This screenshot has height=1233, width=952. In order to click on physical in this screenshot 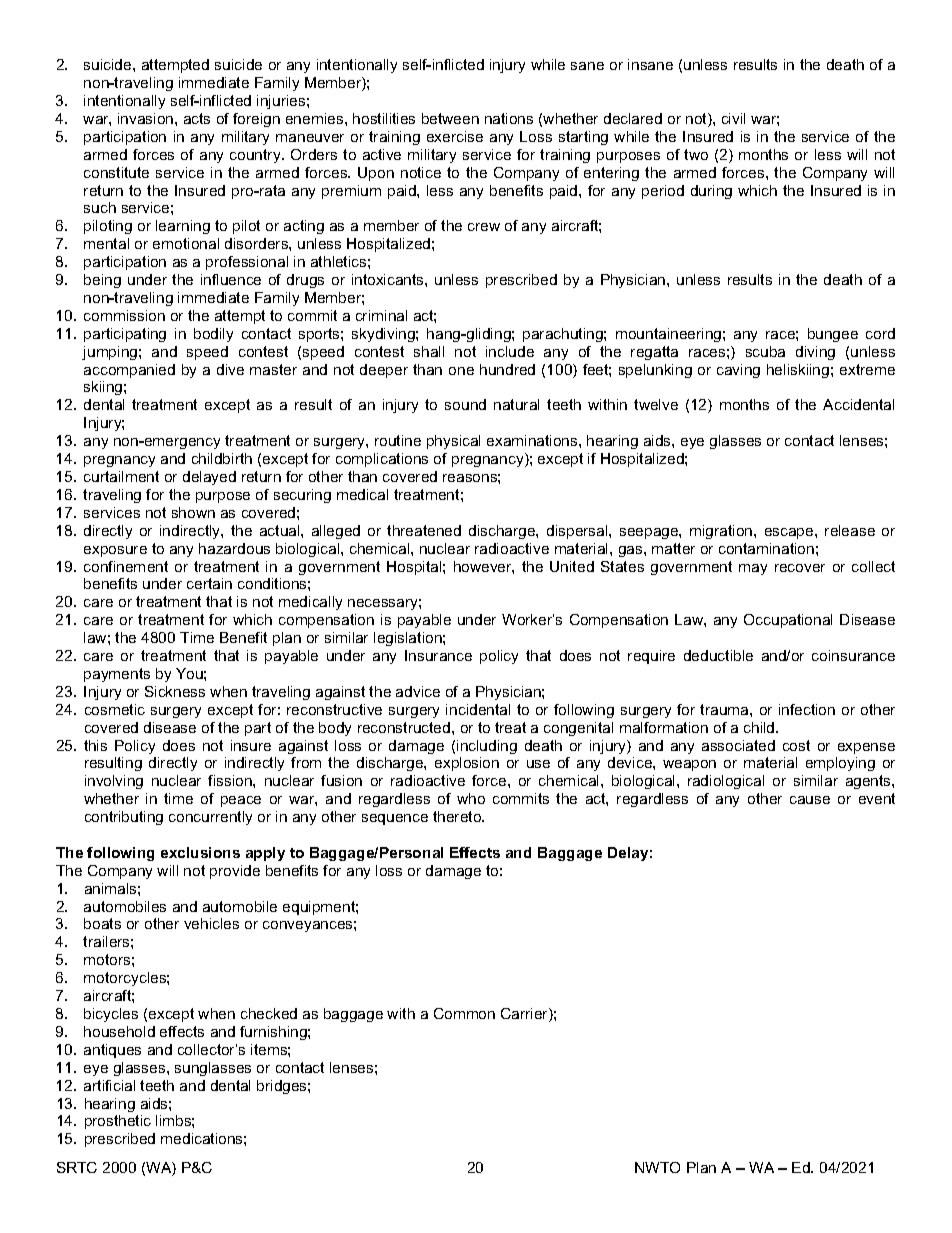, I will do `click(453, 442)`.
